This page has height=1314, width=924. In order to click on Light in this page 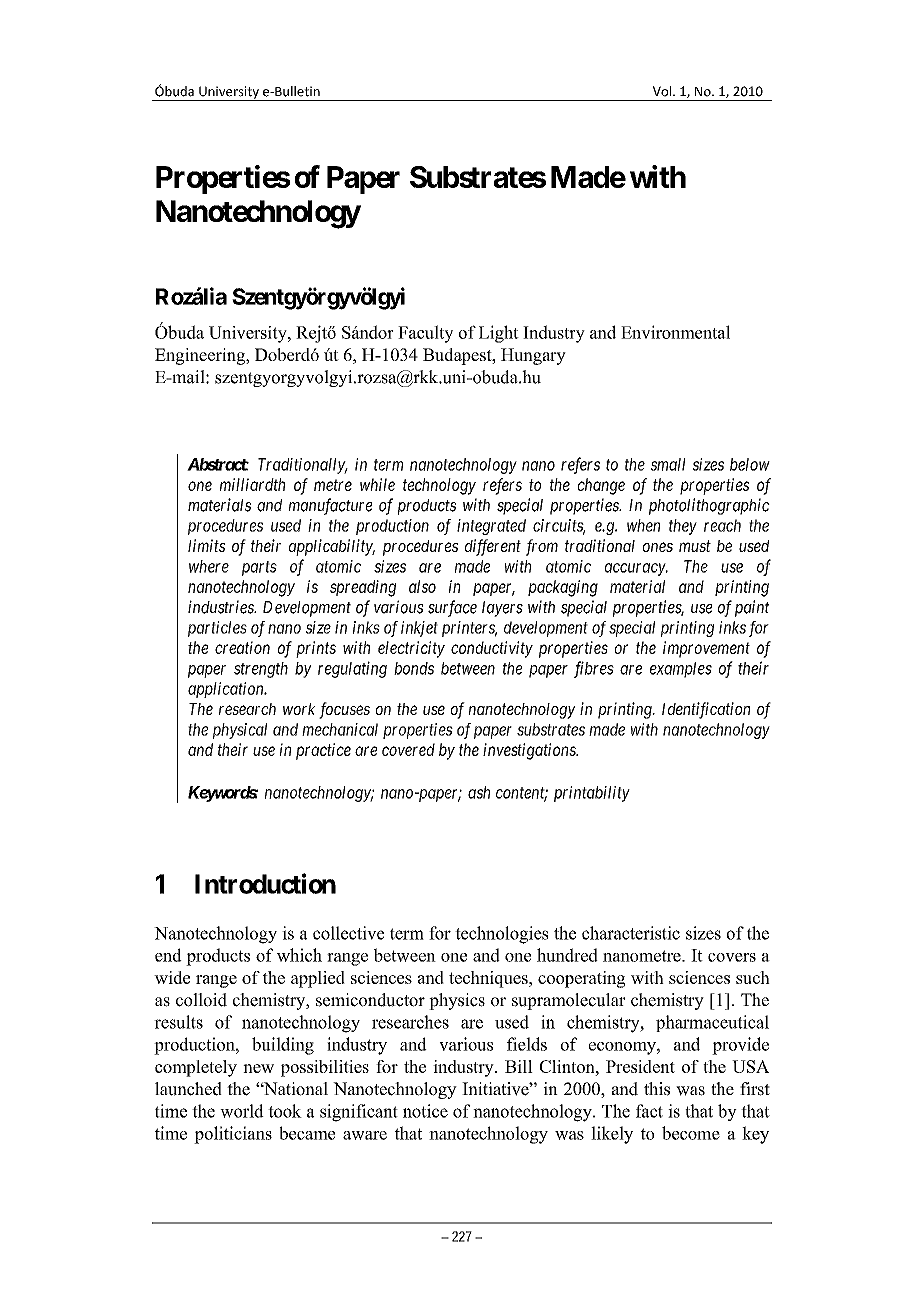, I will do `click(499, 334)`.
